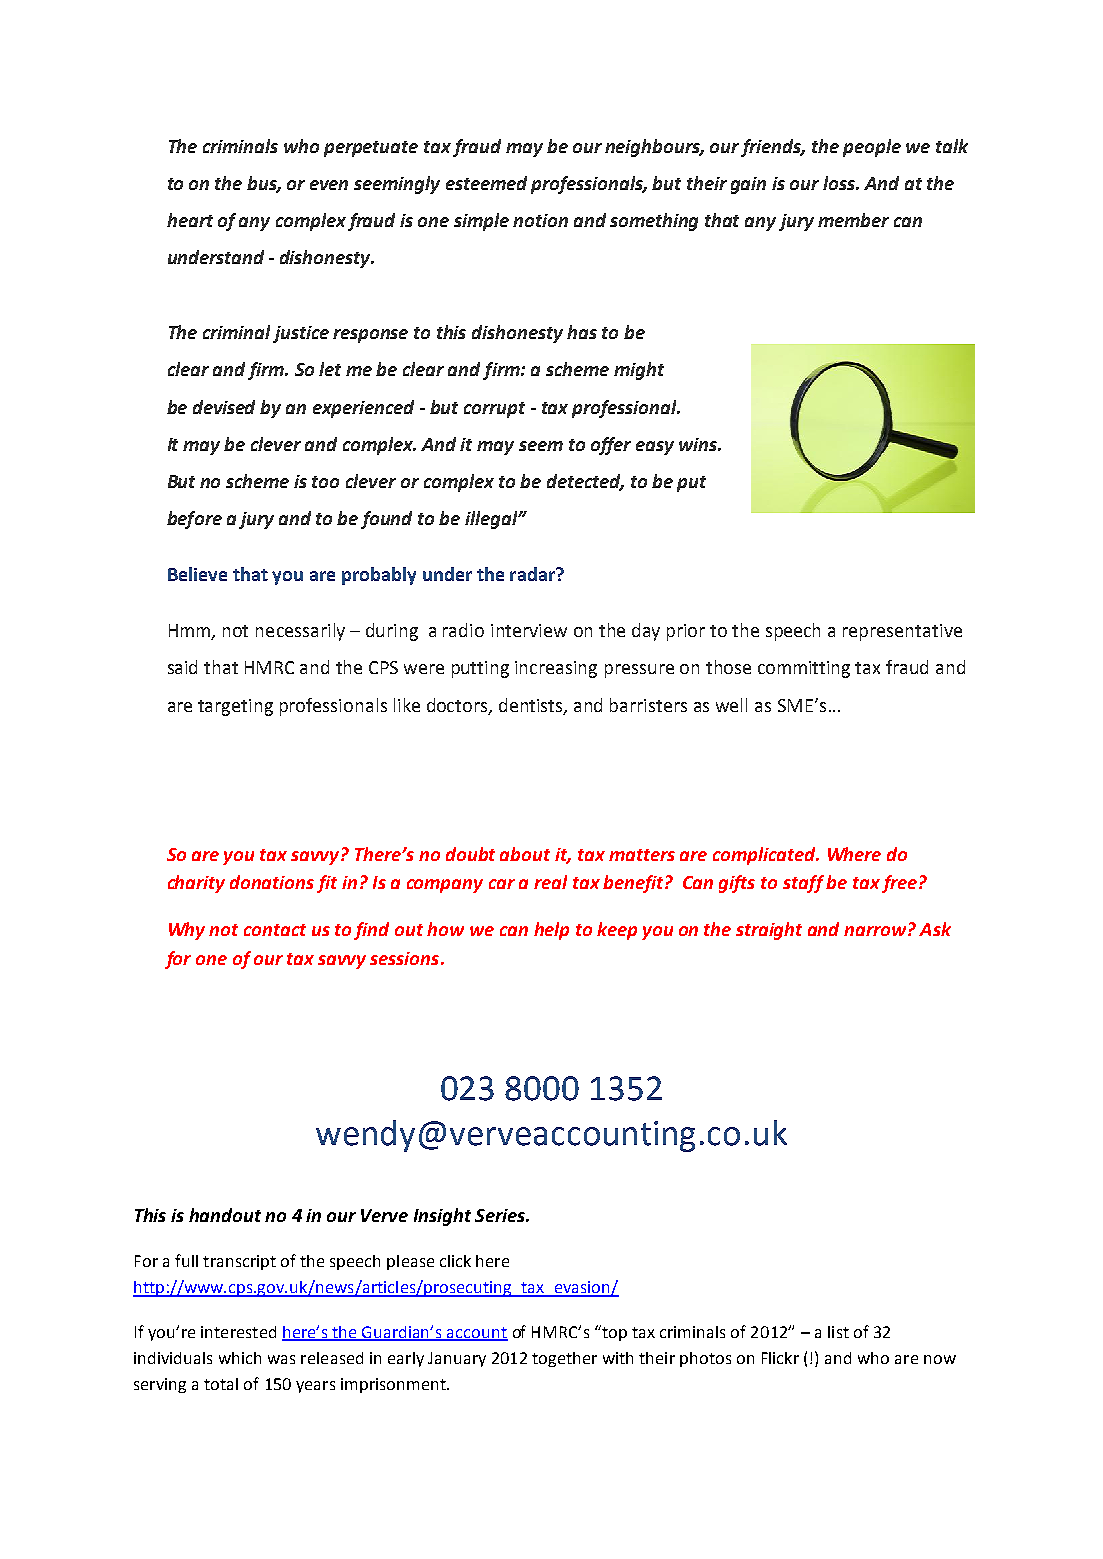 This document has width=1103, height=1559. I want to click on committing, so click(804, 669).
